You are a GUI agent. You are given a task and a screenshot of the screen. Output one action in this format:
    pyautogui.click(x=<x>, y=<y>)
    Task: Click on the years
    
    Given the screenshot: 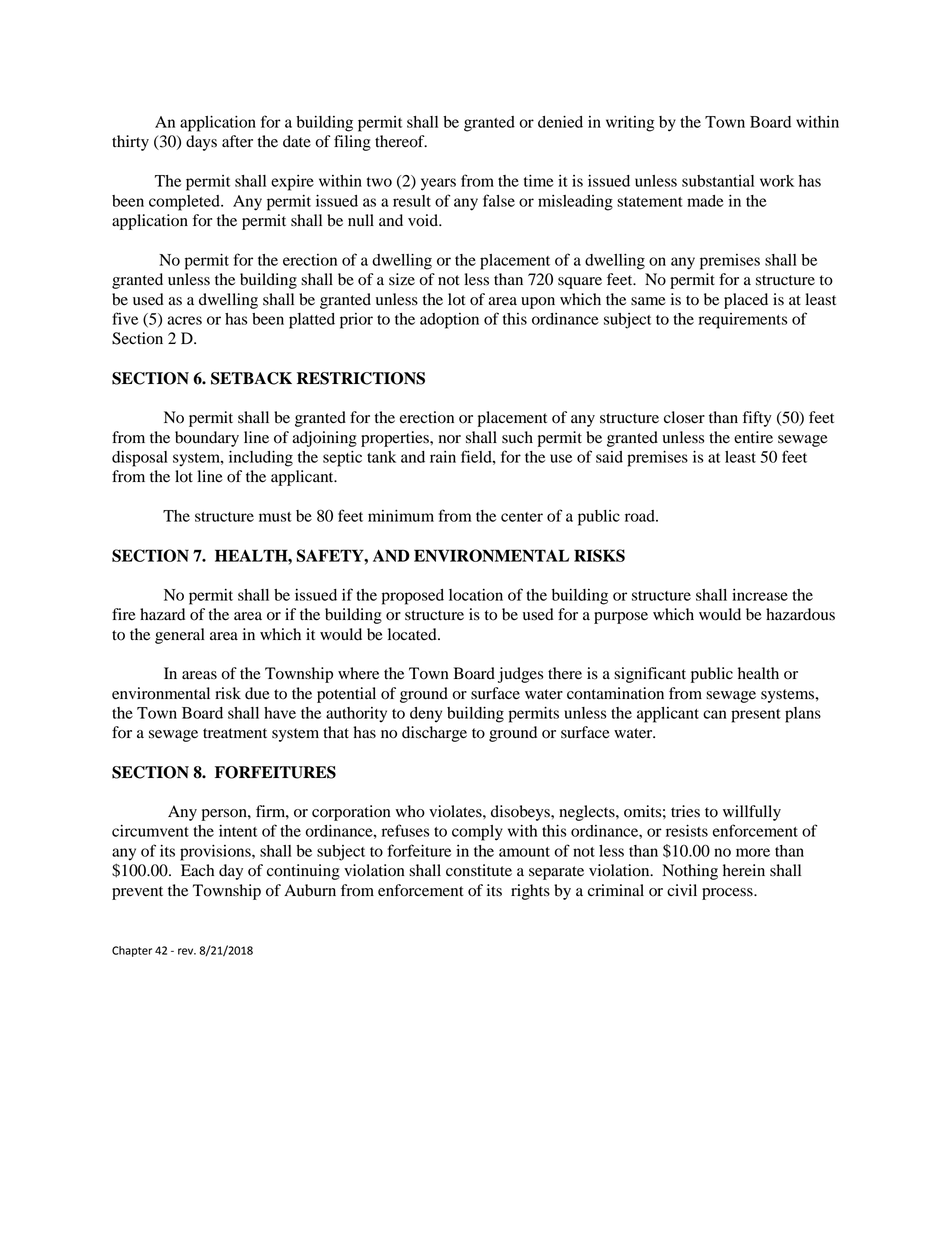 What is the action you would take?
    pyautogui.click(x=438, y=184)
